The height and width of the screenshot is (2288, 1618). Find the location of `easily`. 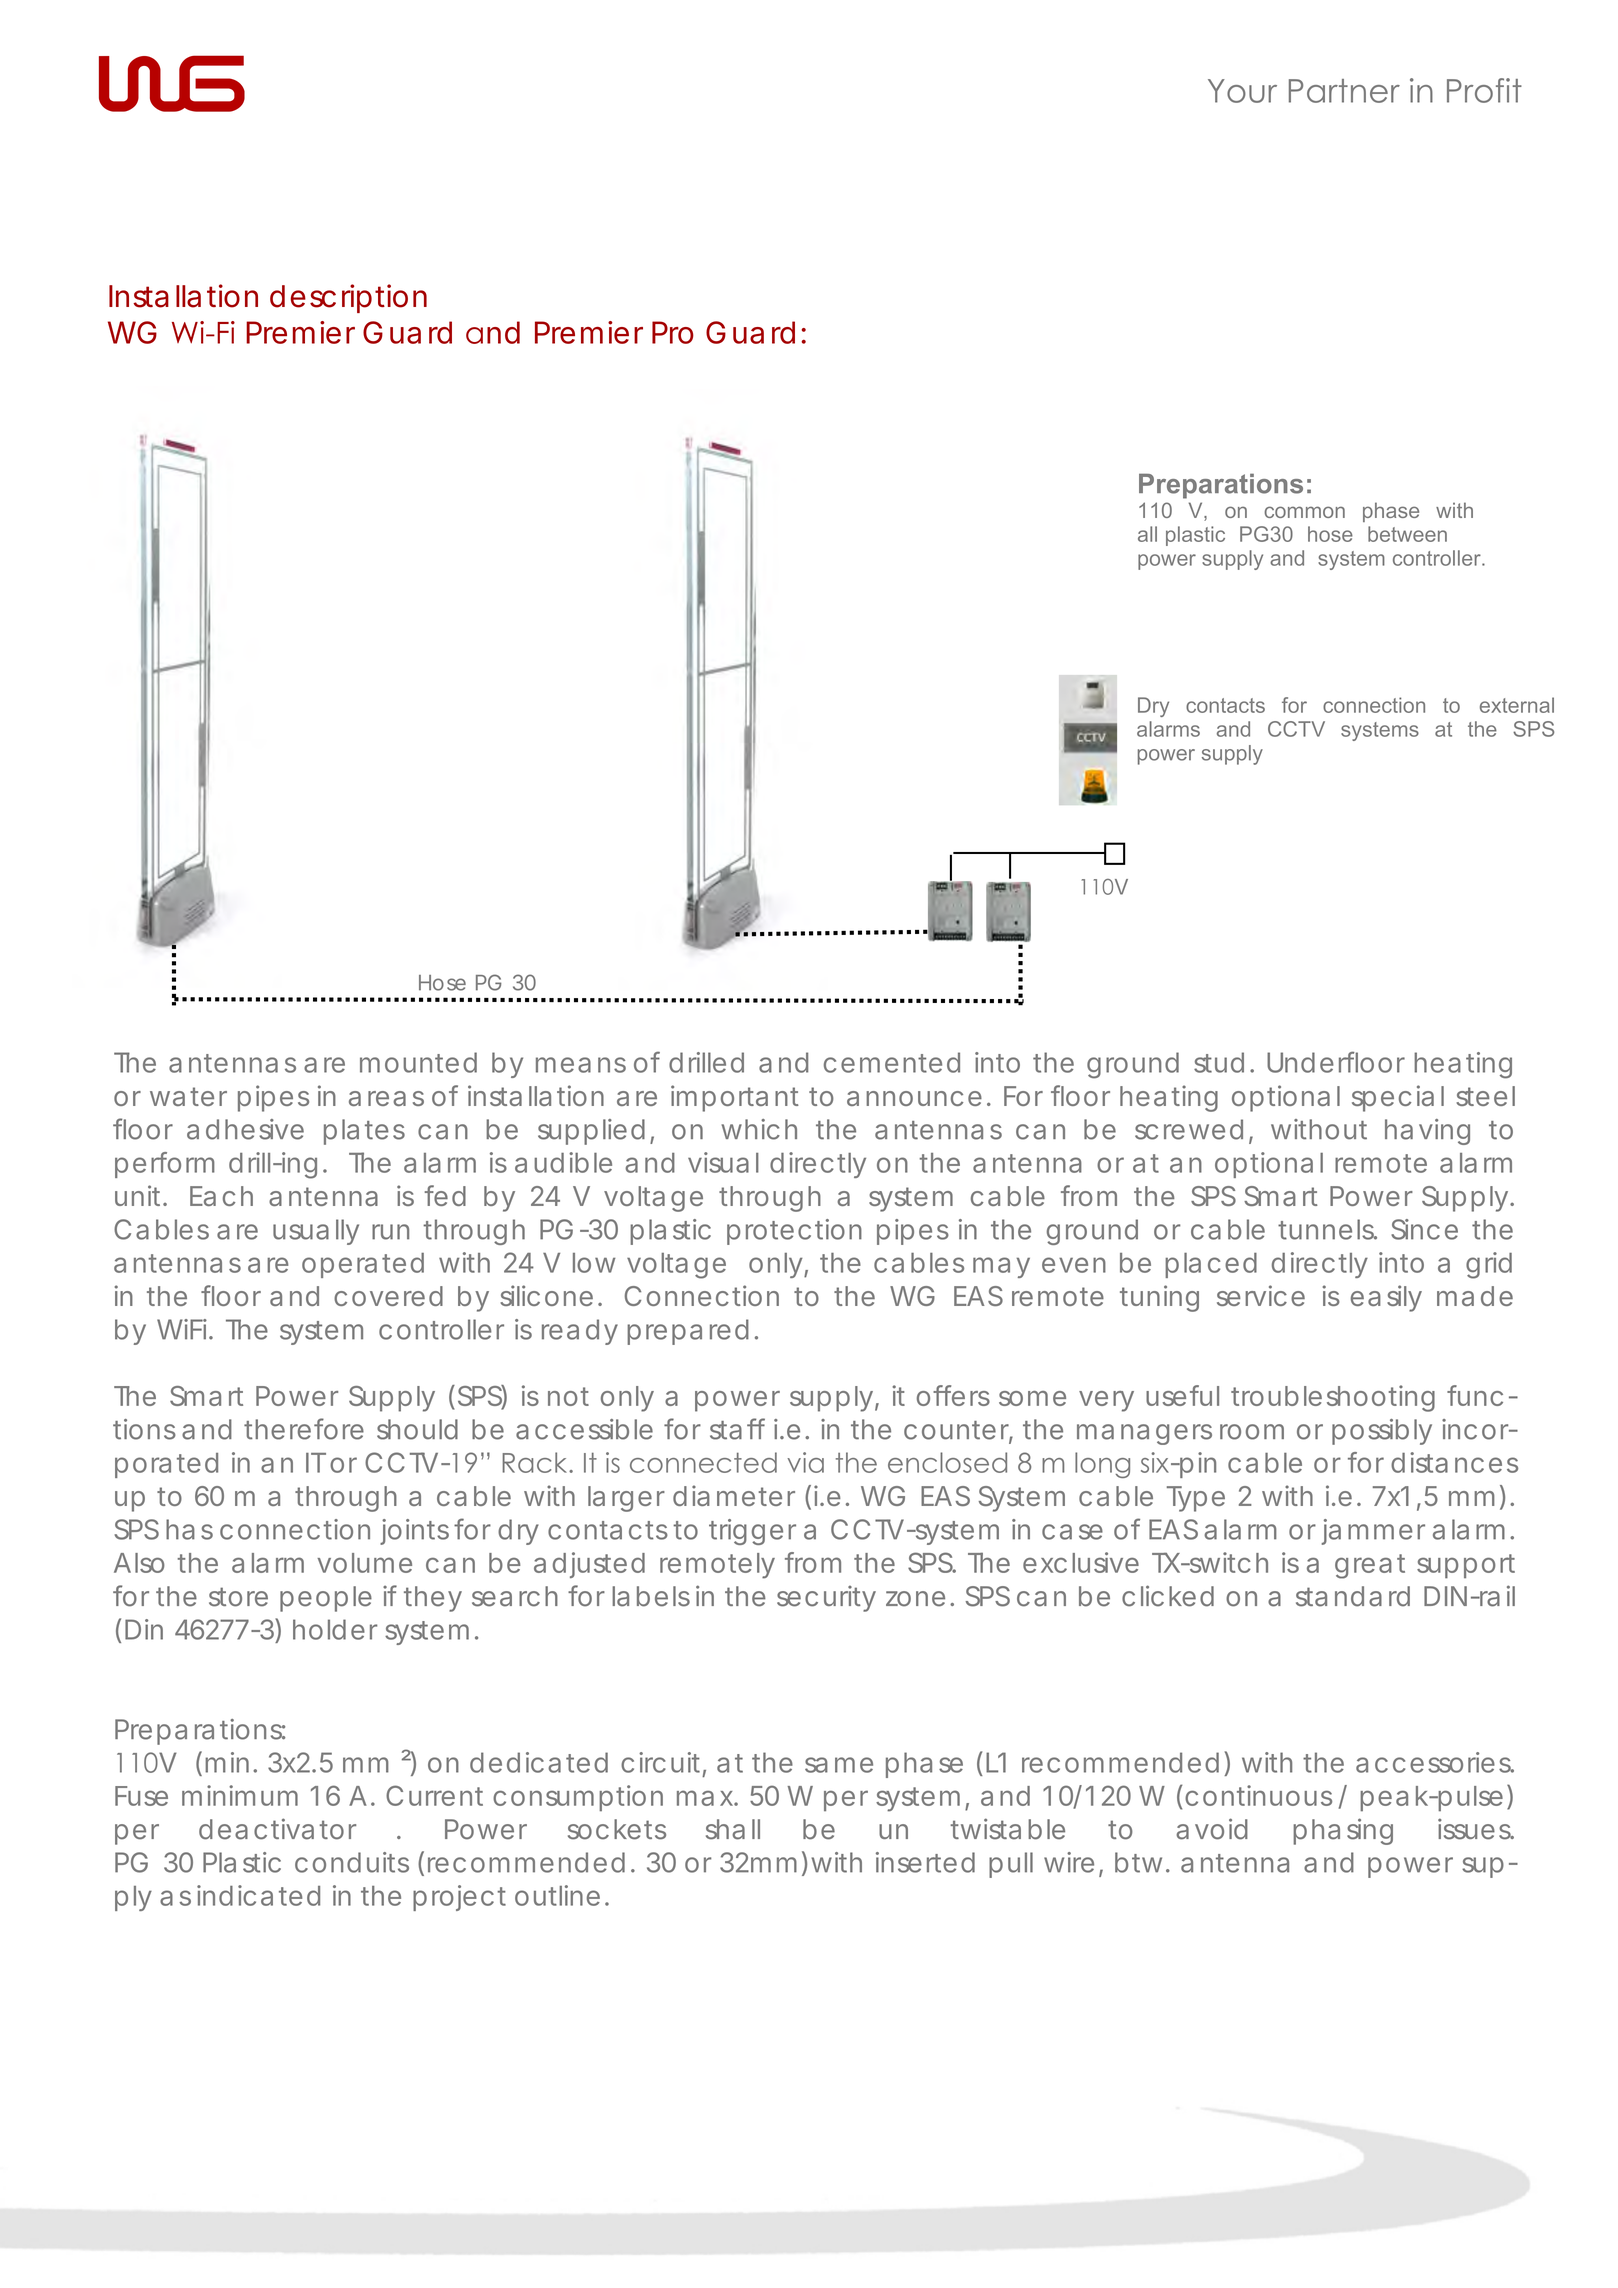

easily is located at coordinates (1386, 1298).
